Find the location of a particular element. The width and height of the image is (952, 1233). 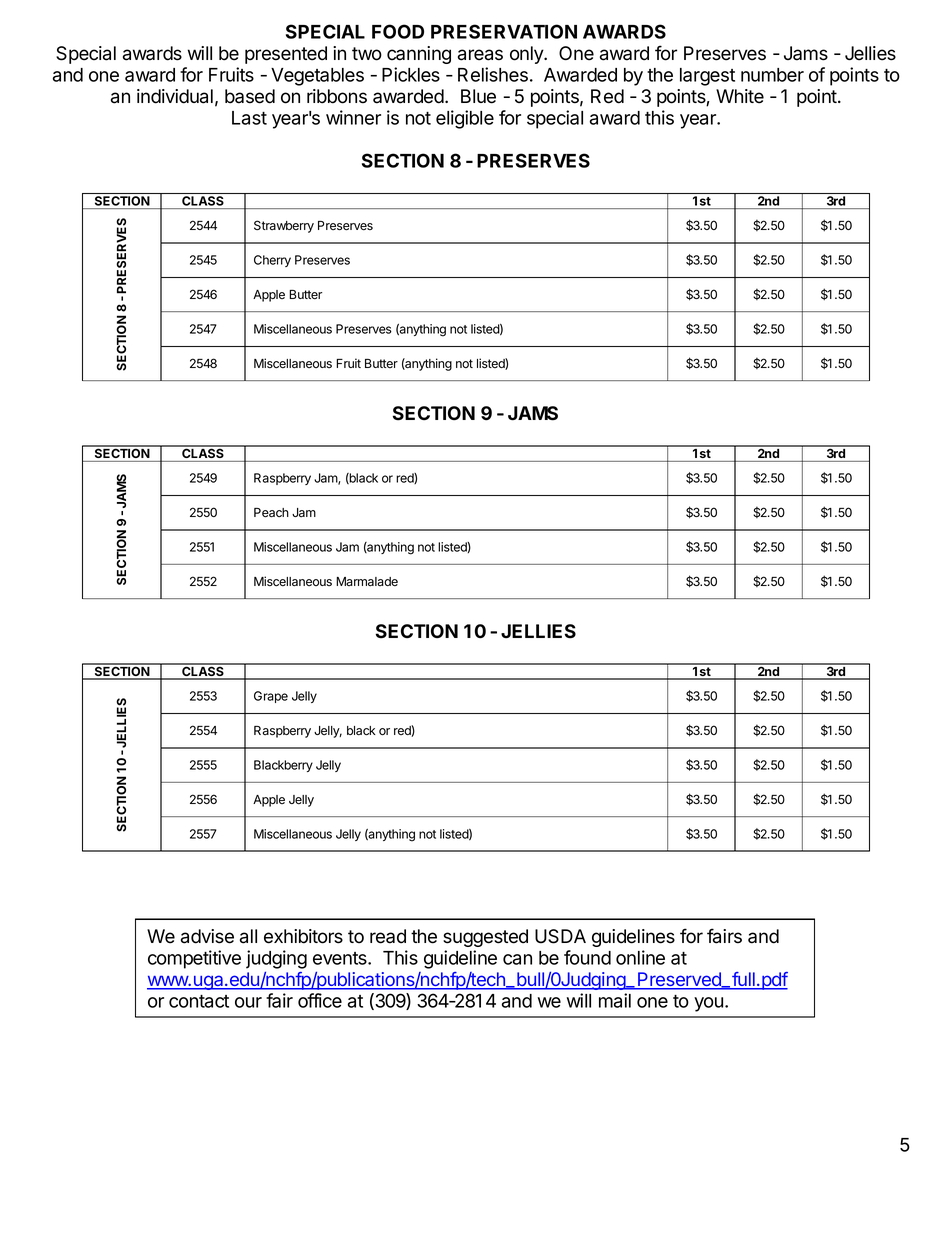

you is located at coordinates (708, 1004).
